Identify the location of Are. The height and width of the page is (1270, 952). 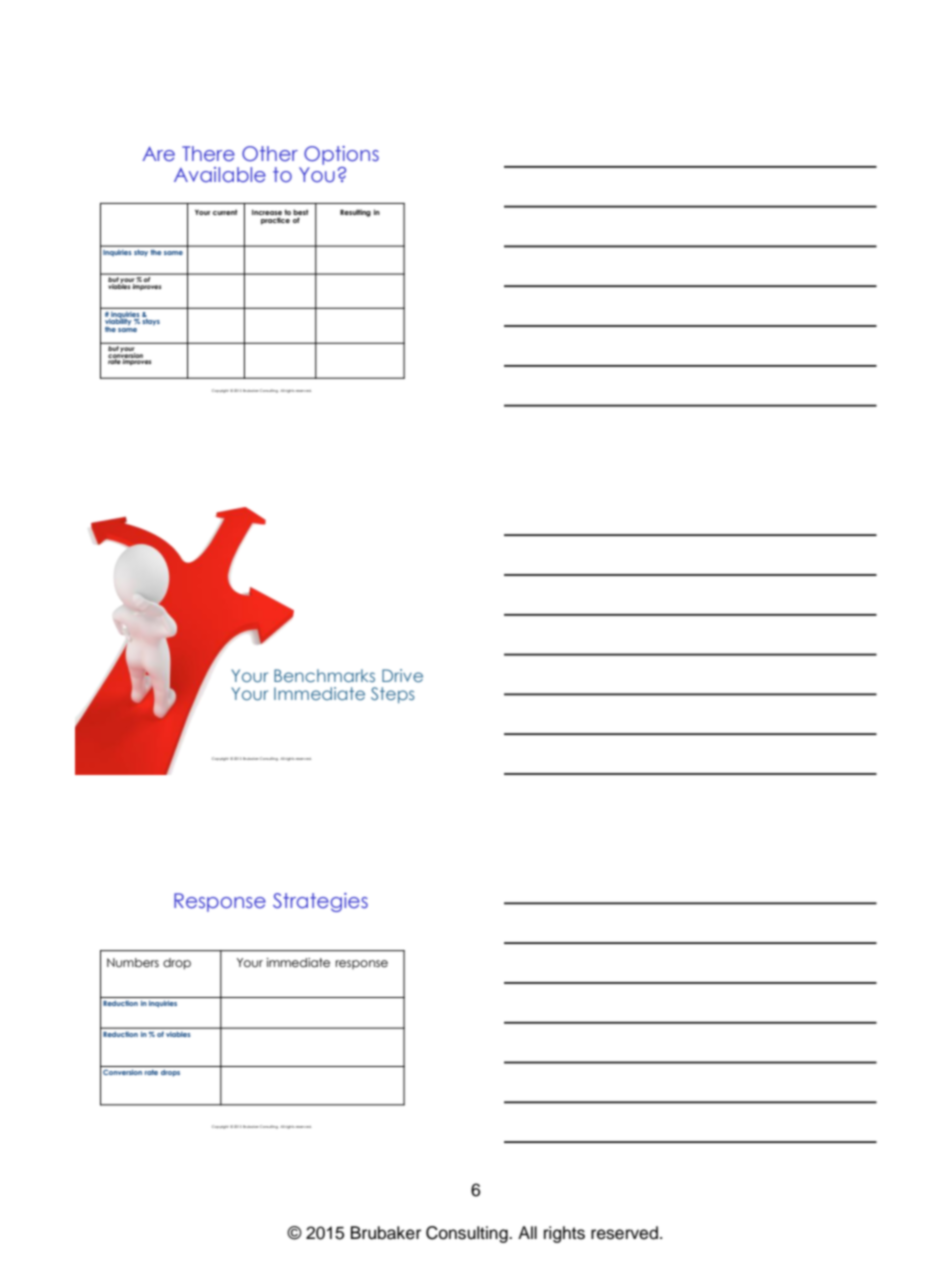
(158, 153).
